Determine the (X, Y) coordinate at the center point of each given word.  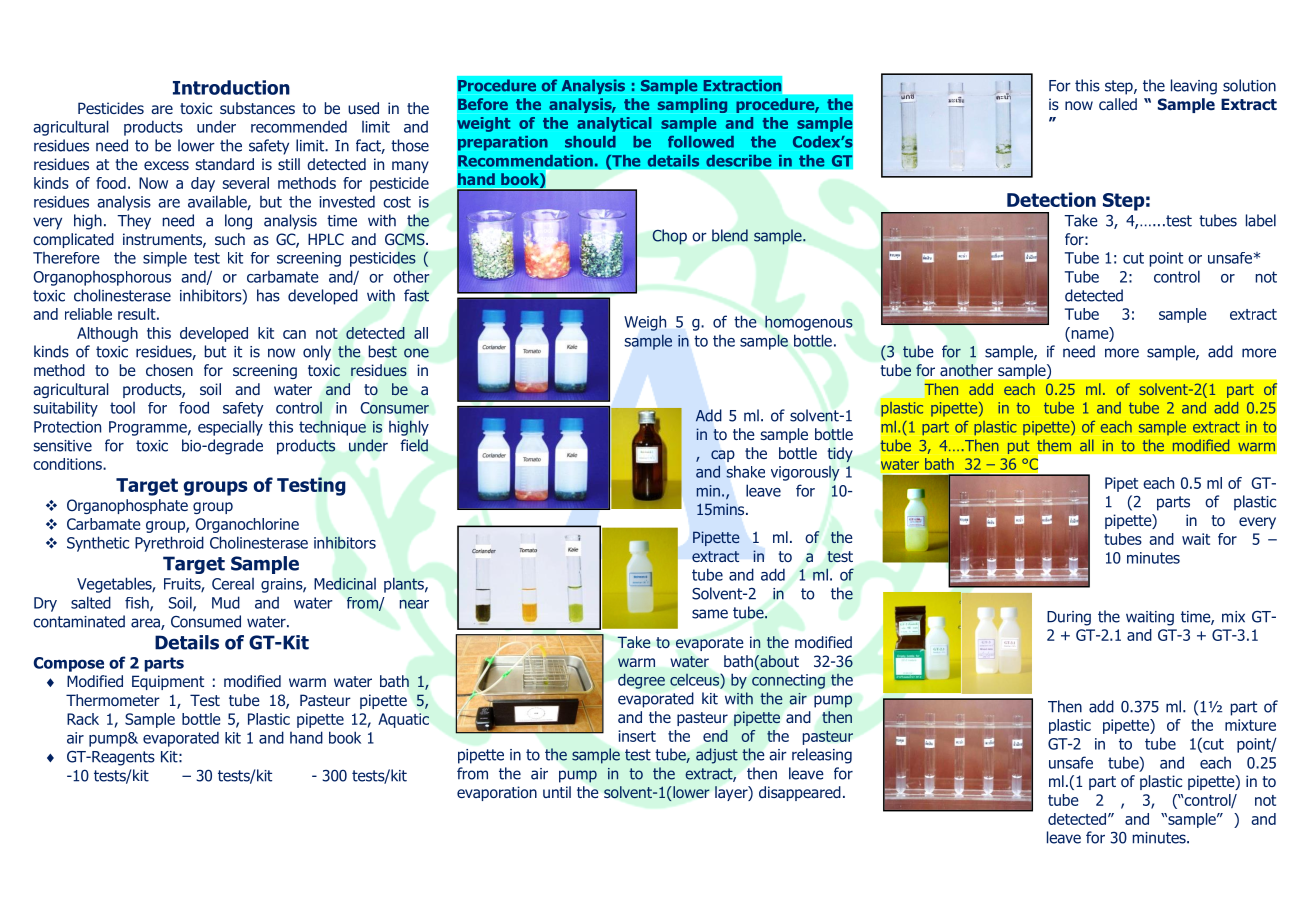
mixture (1250, 725)
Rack (83, 719)
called (1118, 104)
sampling (692, 105)
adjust (717, 756)
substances (257, 108)
